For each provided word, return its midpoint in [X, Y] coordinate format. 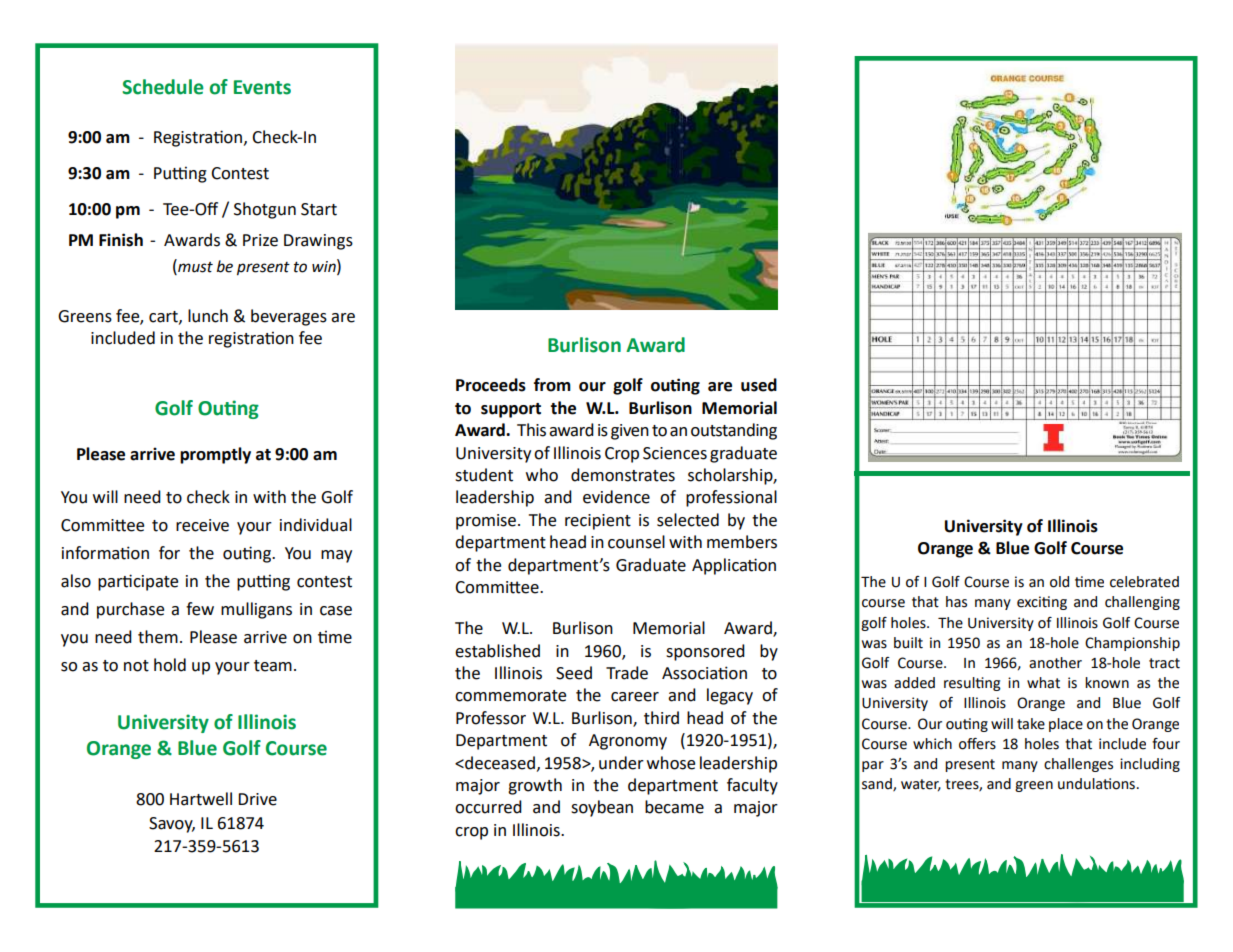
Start [319, 209]
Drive [257, 799]
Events [262, 87]
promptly [215, 455]
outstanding [734, 431]
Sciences [675, 453]
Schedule [163, 87]
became [674, 807]
